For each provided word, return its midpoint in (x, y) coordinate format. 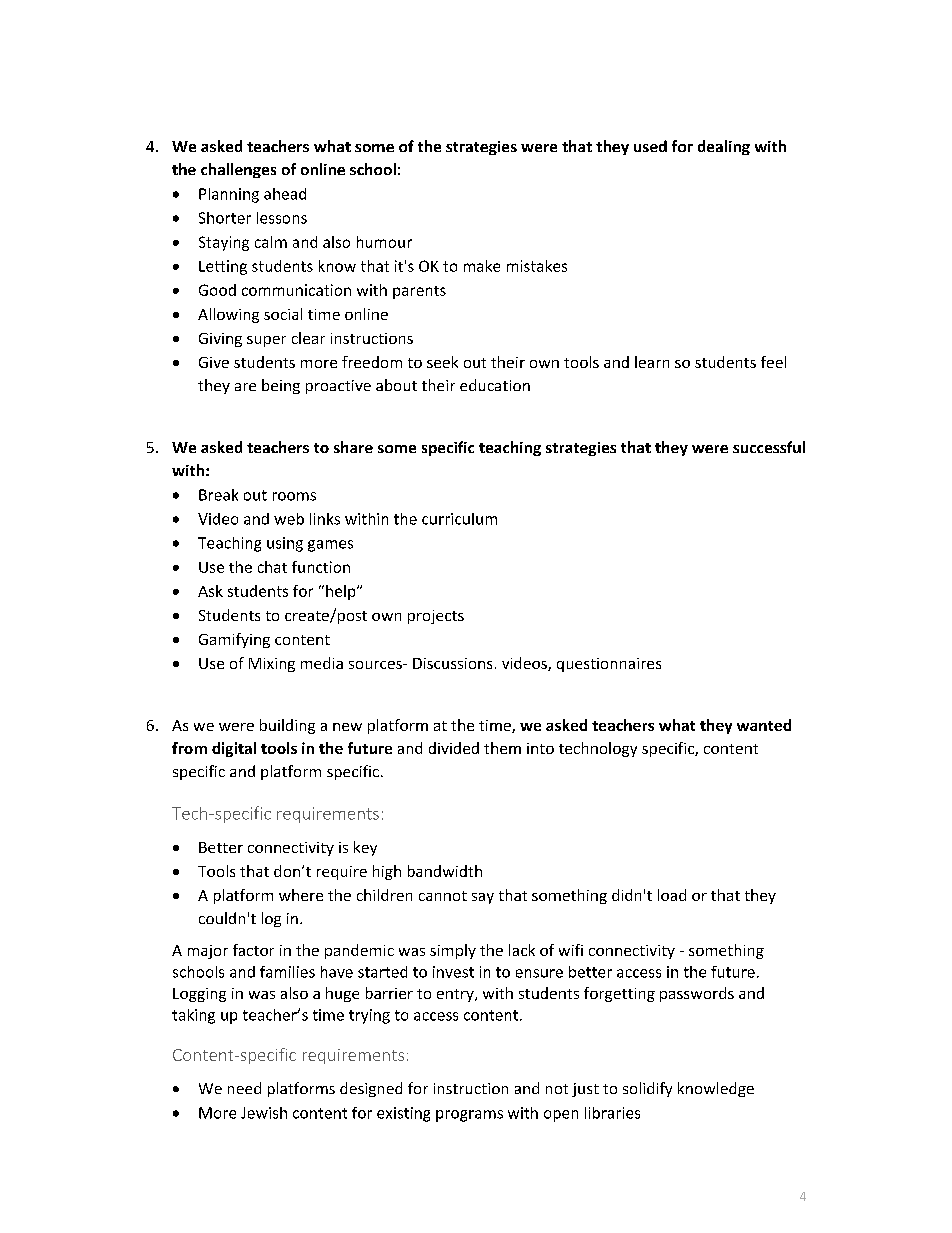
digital (234, 749)
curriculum (459, 519)
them (502, 748)
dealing (724, 147)
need (244, 1088)
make (482, 266)
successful (769, 447)
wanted (764, 725)
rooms (294, 496)
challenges (238, 170)
